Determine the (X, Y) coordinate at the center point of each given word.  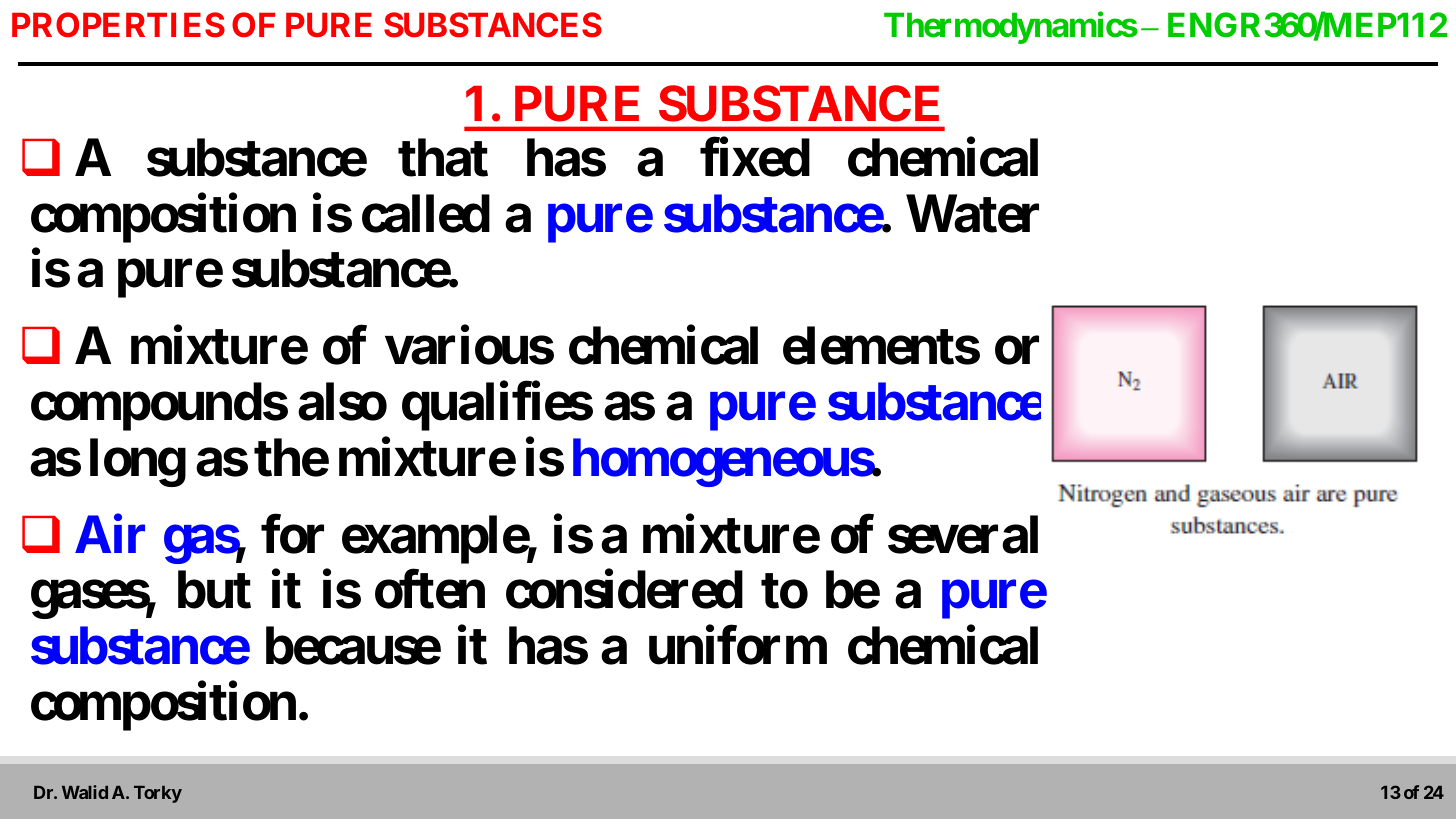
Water (972, 214)
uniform (738, 645)
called (426, 214)
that (443, 158)
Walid (85, 792)
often (430, 590)
